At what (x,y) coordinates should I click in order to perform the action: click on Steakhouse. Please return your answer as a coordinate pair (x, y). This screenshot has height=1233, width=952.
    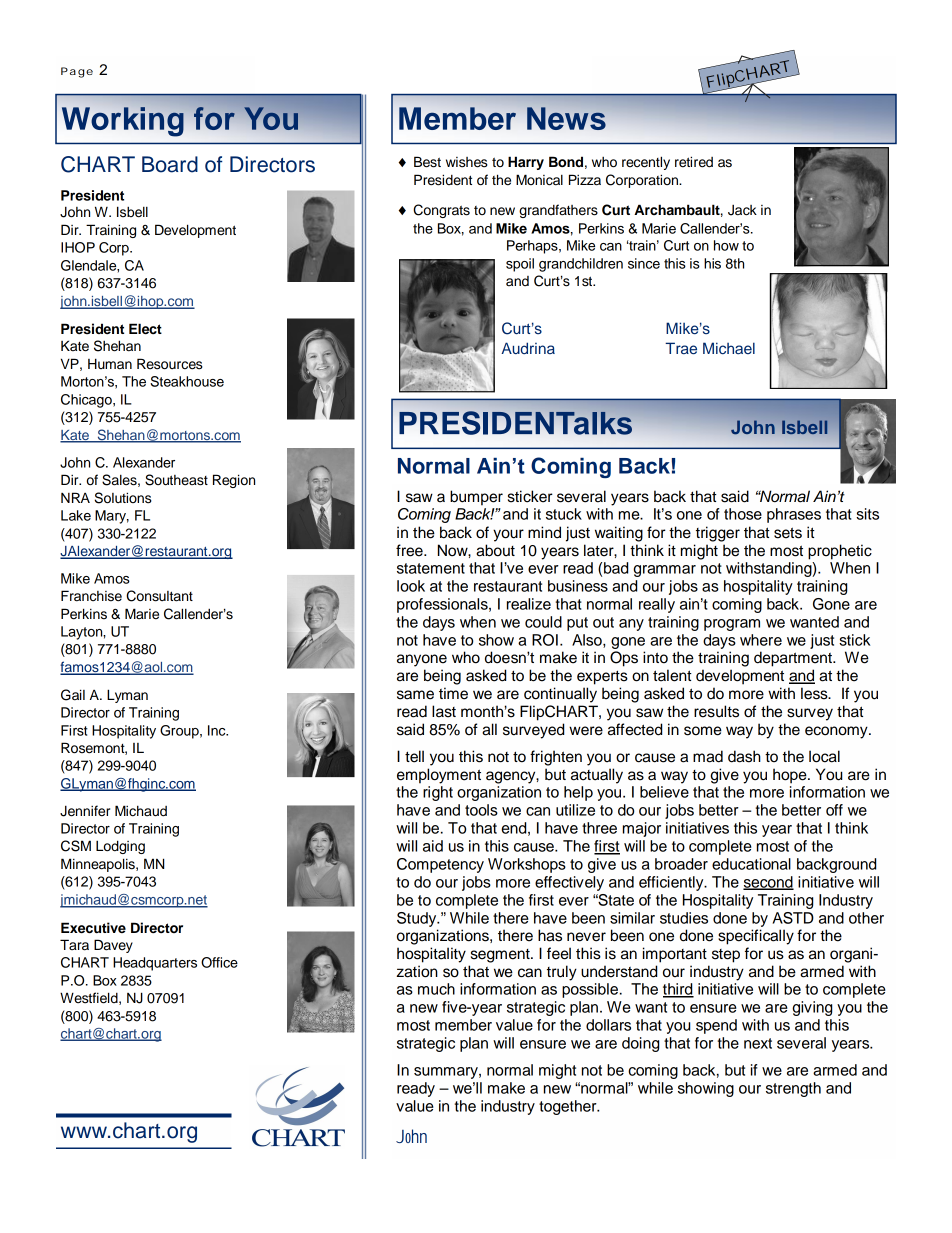
    Looking at the image, I should click on (187, 381).
